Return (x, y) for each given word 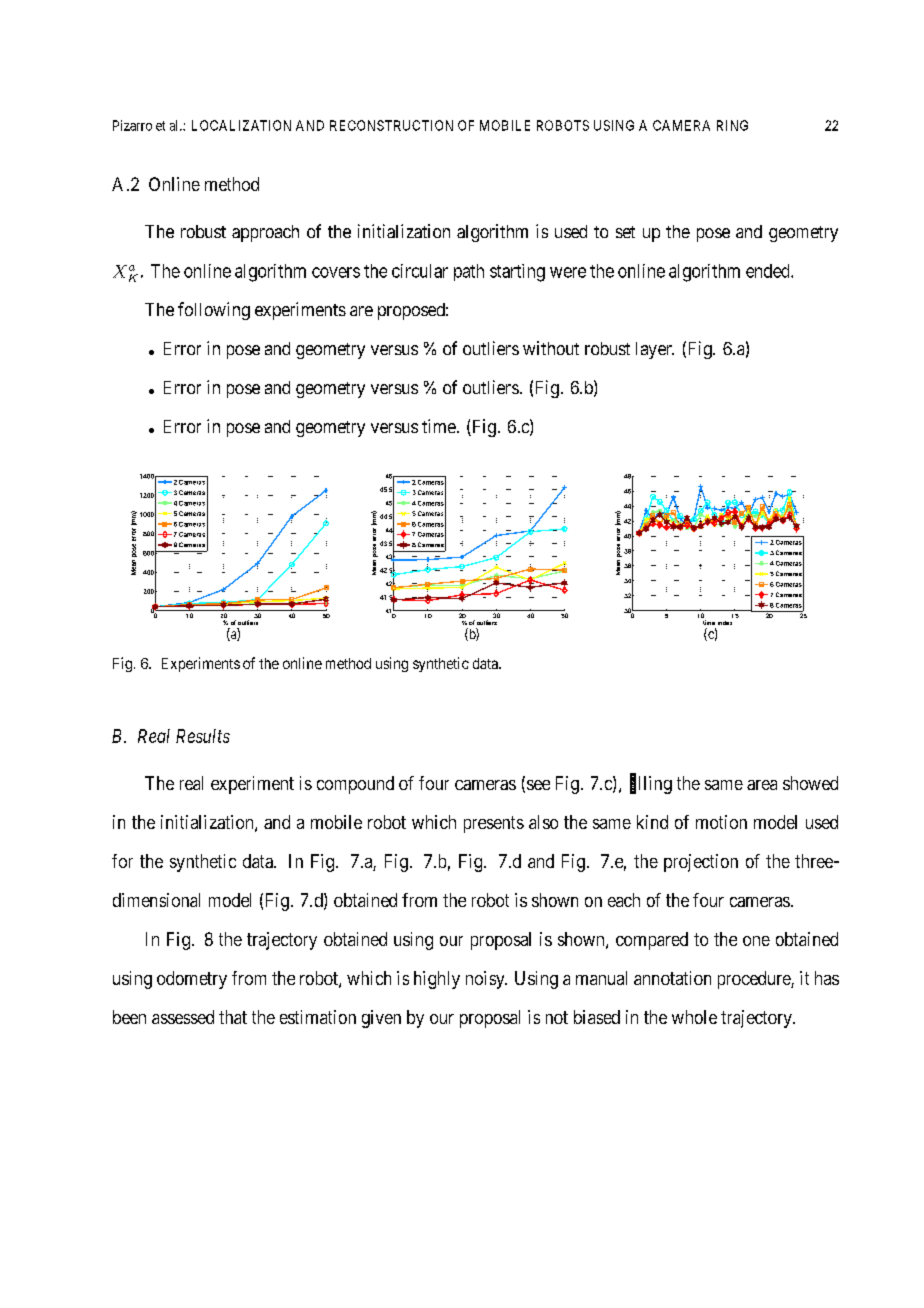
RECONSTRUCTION (391, 125)
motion (721, 822)
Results (203, 736)
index (725, 623)
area (762, 785)
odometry (192, 980)
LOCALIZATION (241, 125)
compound (355, 785)
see (538, 785)
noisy (486, 980)
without (551, 348)
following (214, 311)
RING (732, 125)
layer (655, 350)
